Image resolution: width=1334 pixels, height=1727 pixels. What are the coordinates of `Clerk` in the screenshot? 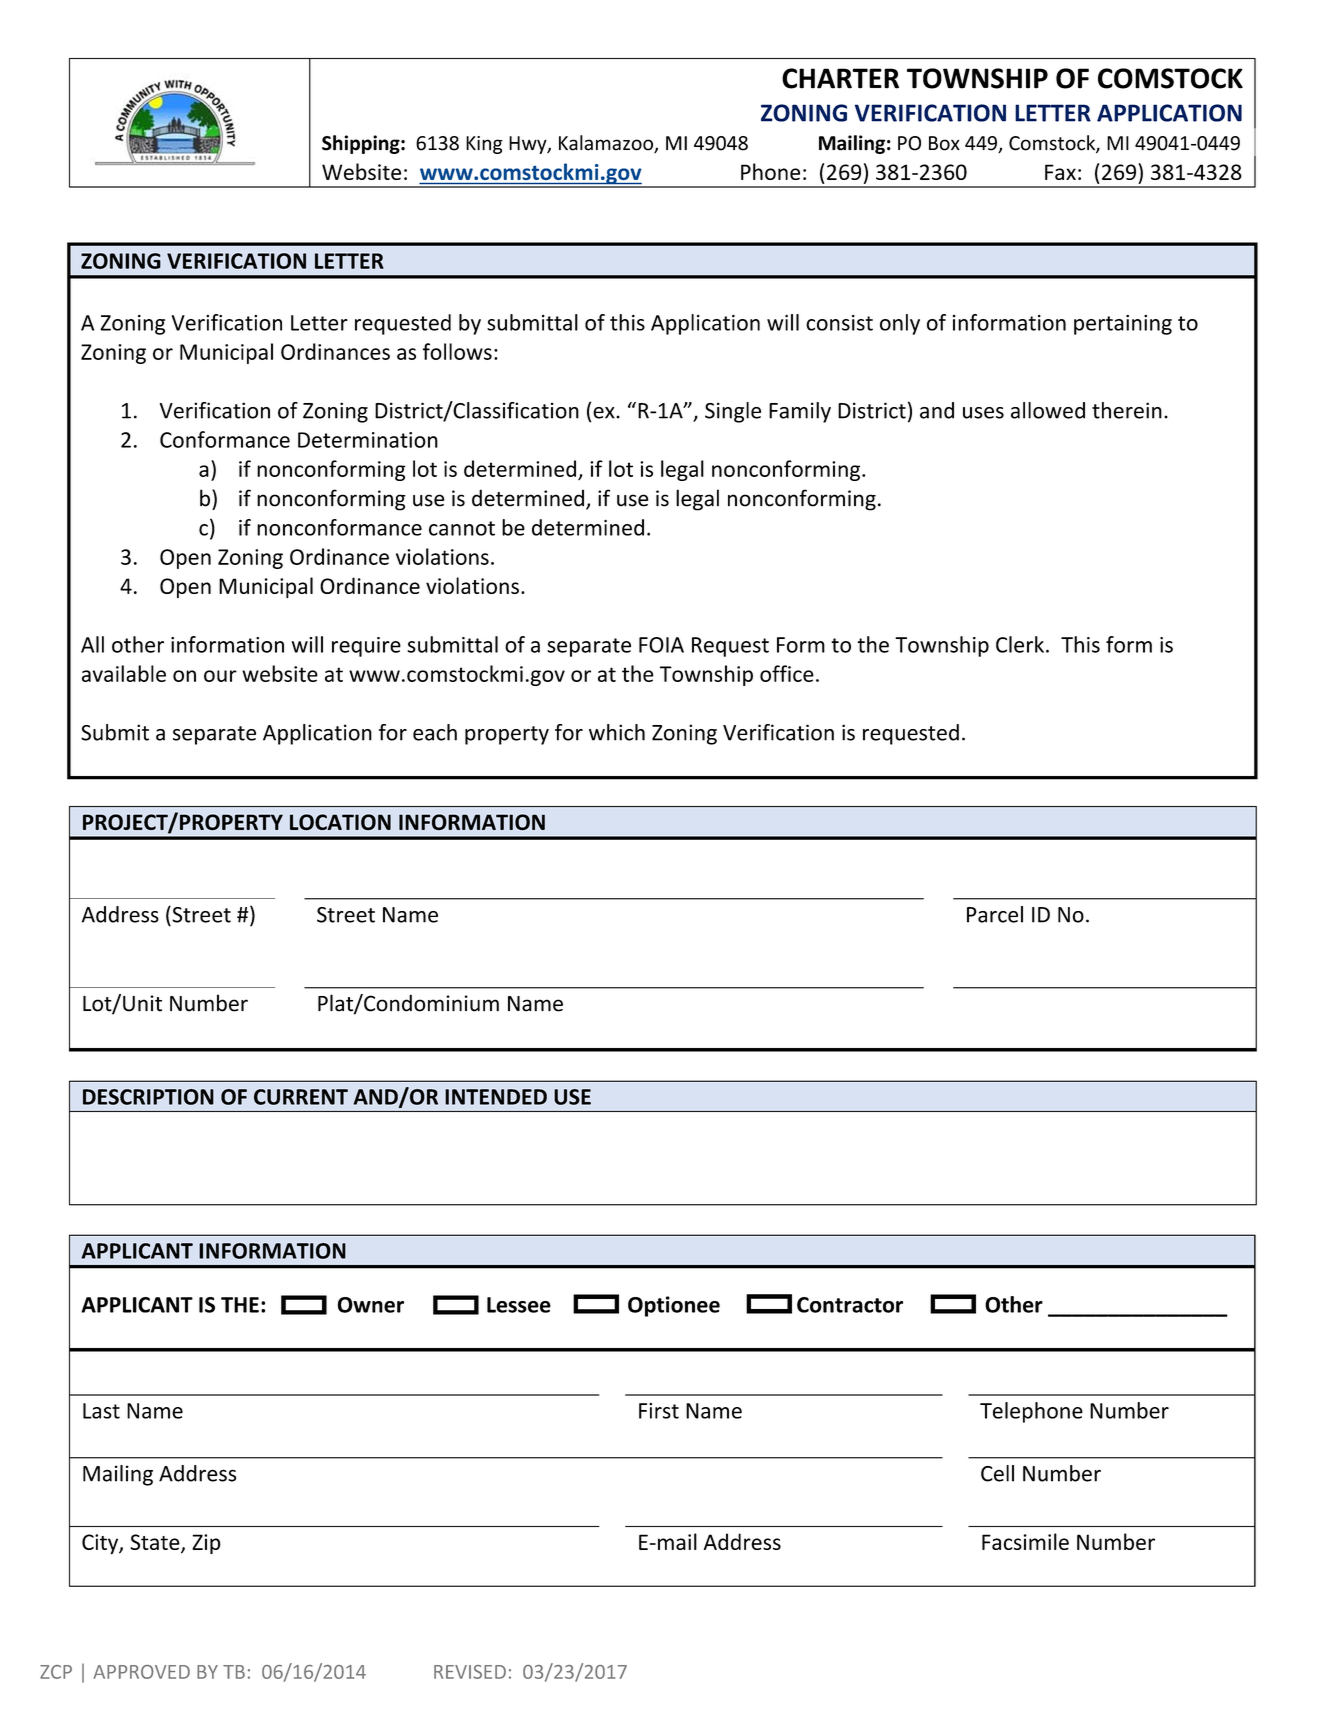 It's located at (1020, 644).
